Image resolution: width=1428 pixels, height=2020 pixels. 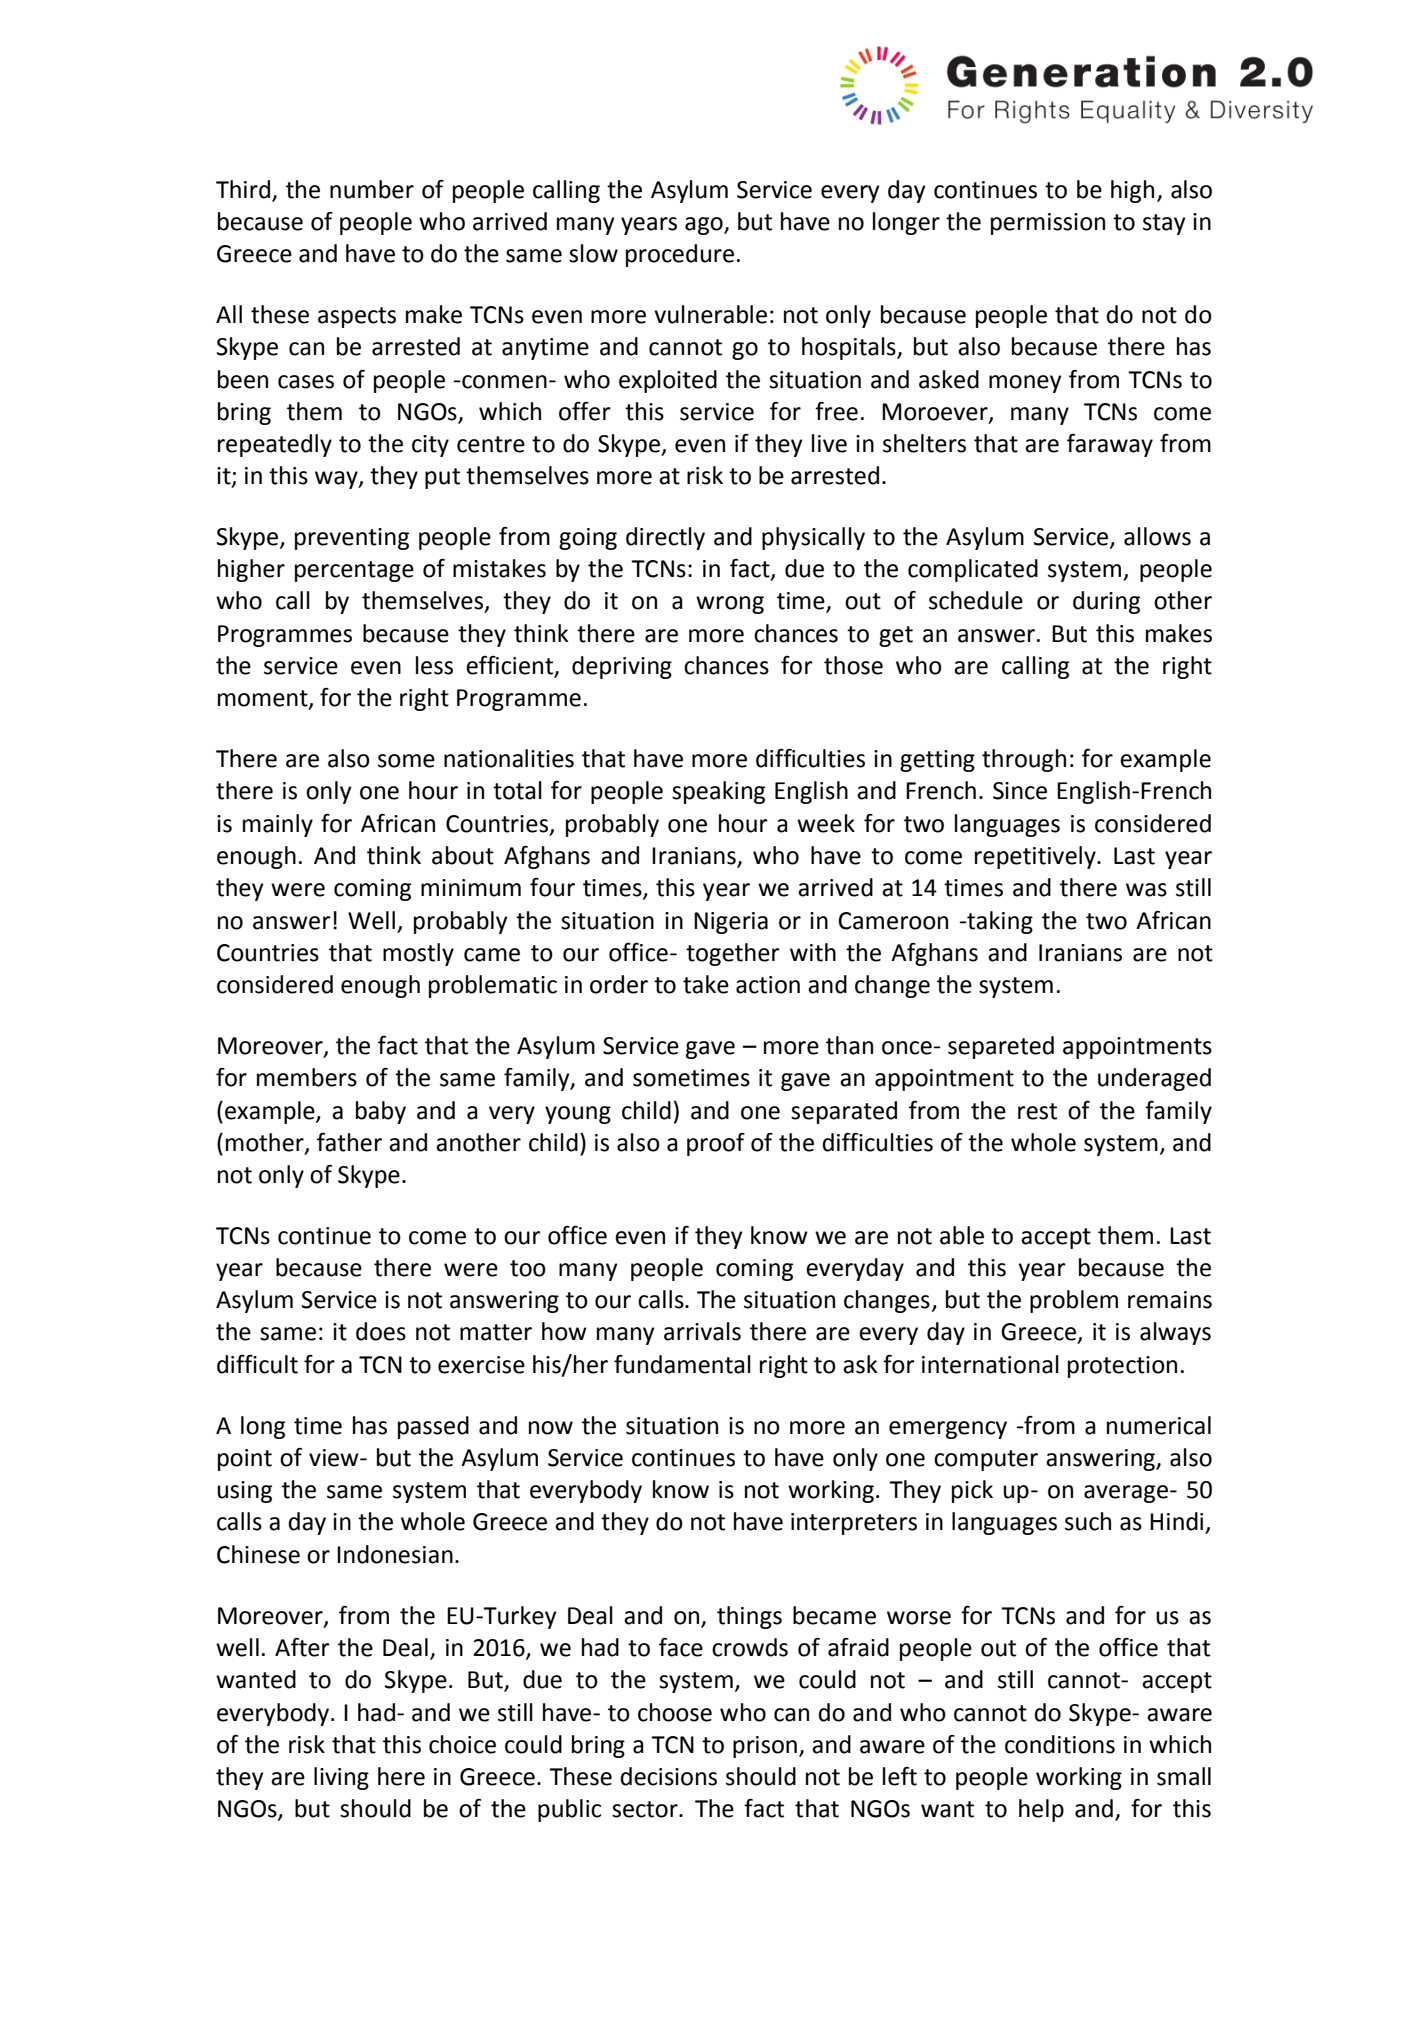 What do you see at coordinates (1048, 224) in the screenshot?
I see `permission` at bounding box center [1048, 224].
